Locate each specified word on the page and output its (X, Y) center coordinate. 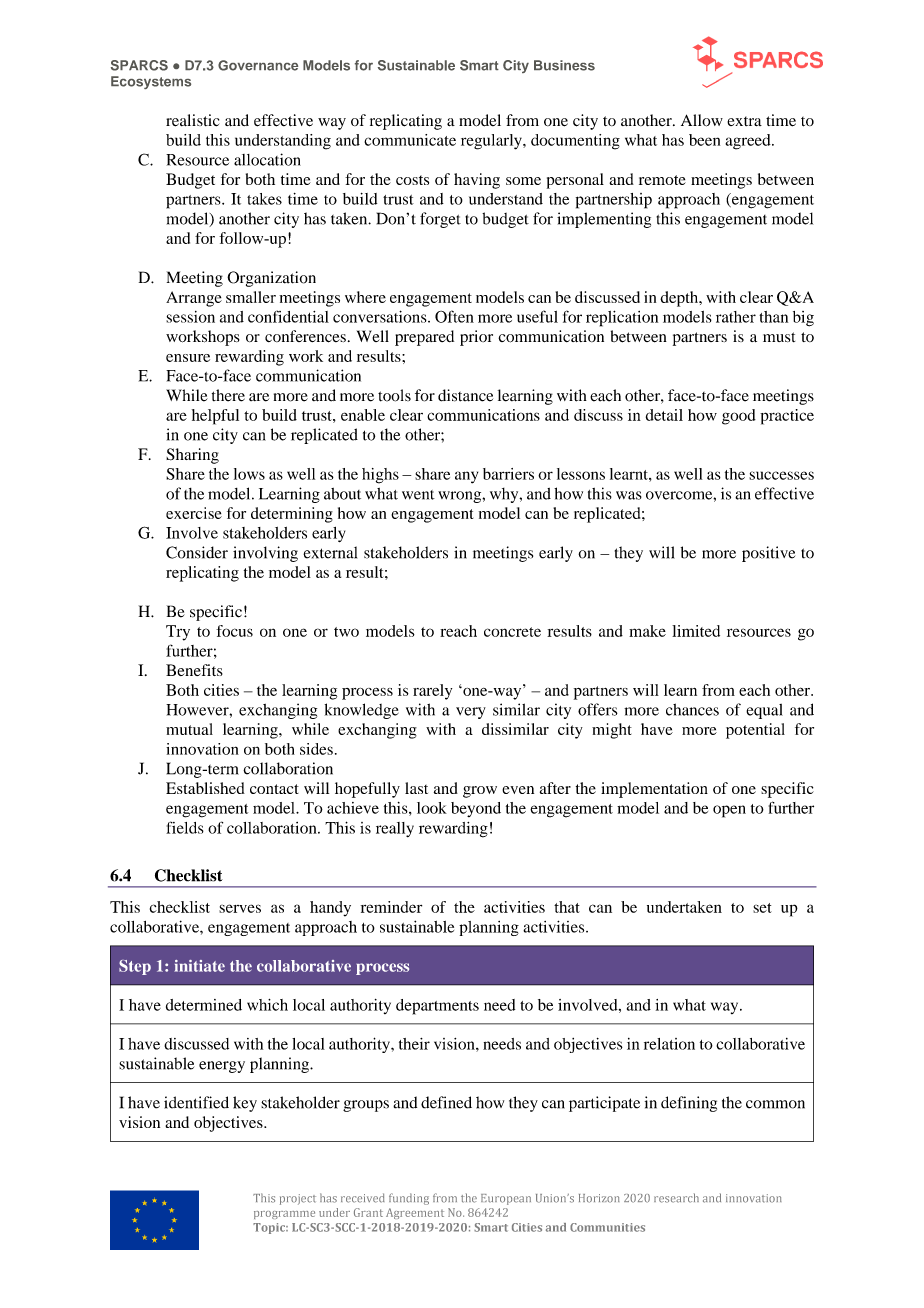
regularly (492, 142)
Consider (197, 552)
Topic (270, 1228)
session (190, 317)
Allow (702, 120)
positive (768, 554)
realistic (192, 120)
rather (736, 317)
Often (454, 316)
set (762, 908)
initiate (199, 966)
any (466, 477)
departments (437, 1007)
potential (755, 731)
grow (480, 792)
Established (205, 788)
